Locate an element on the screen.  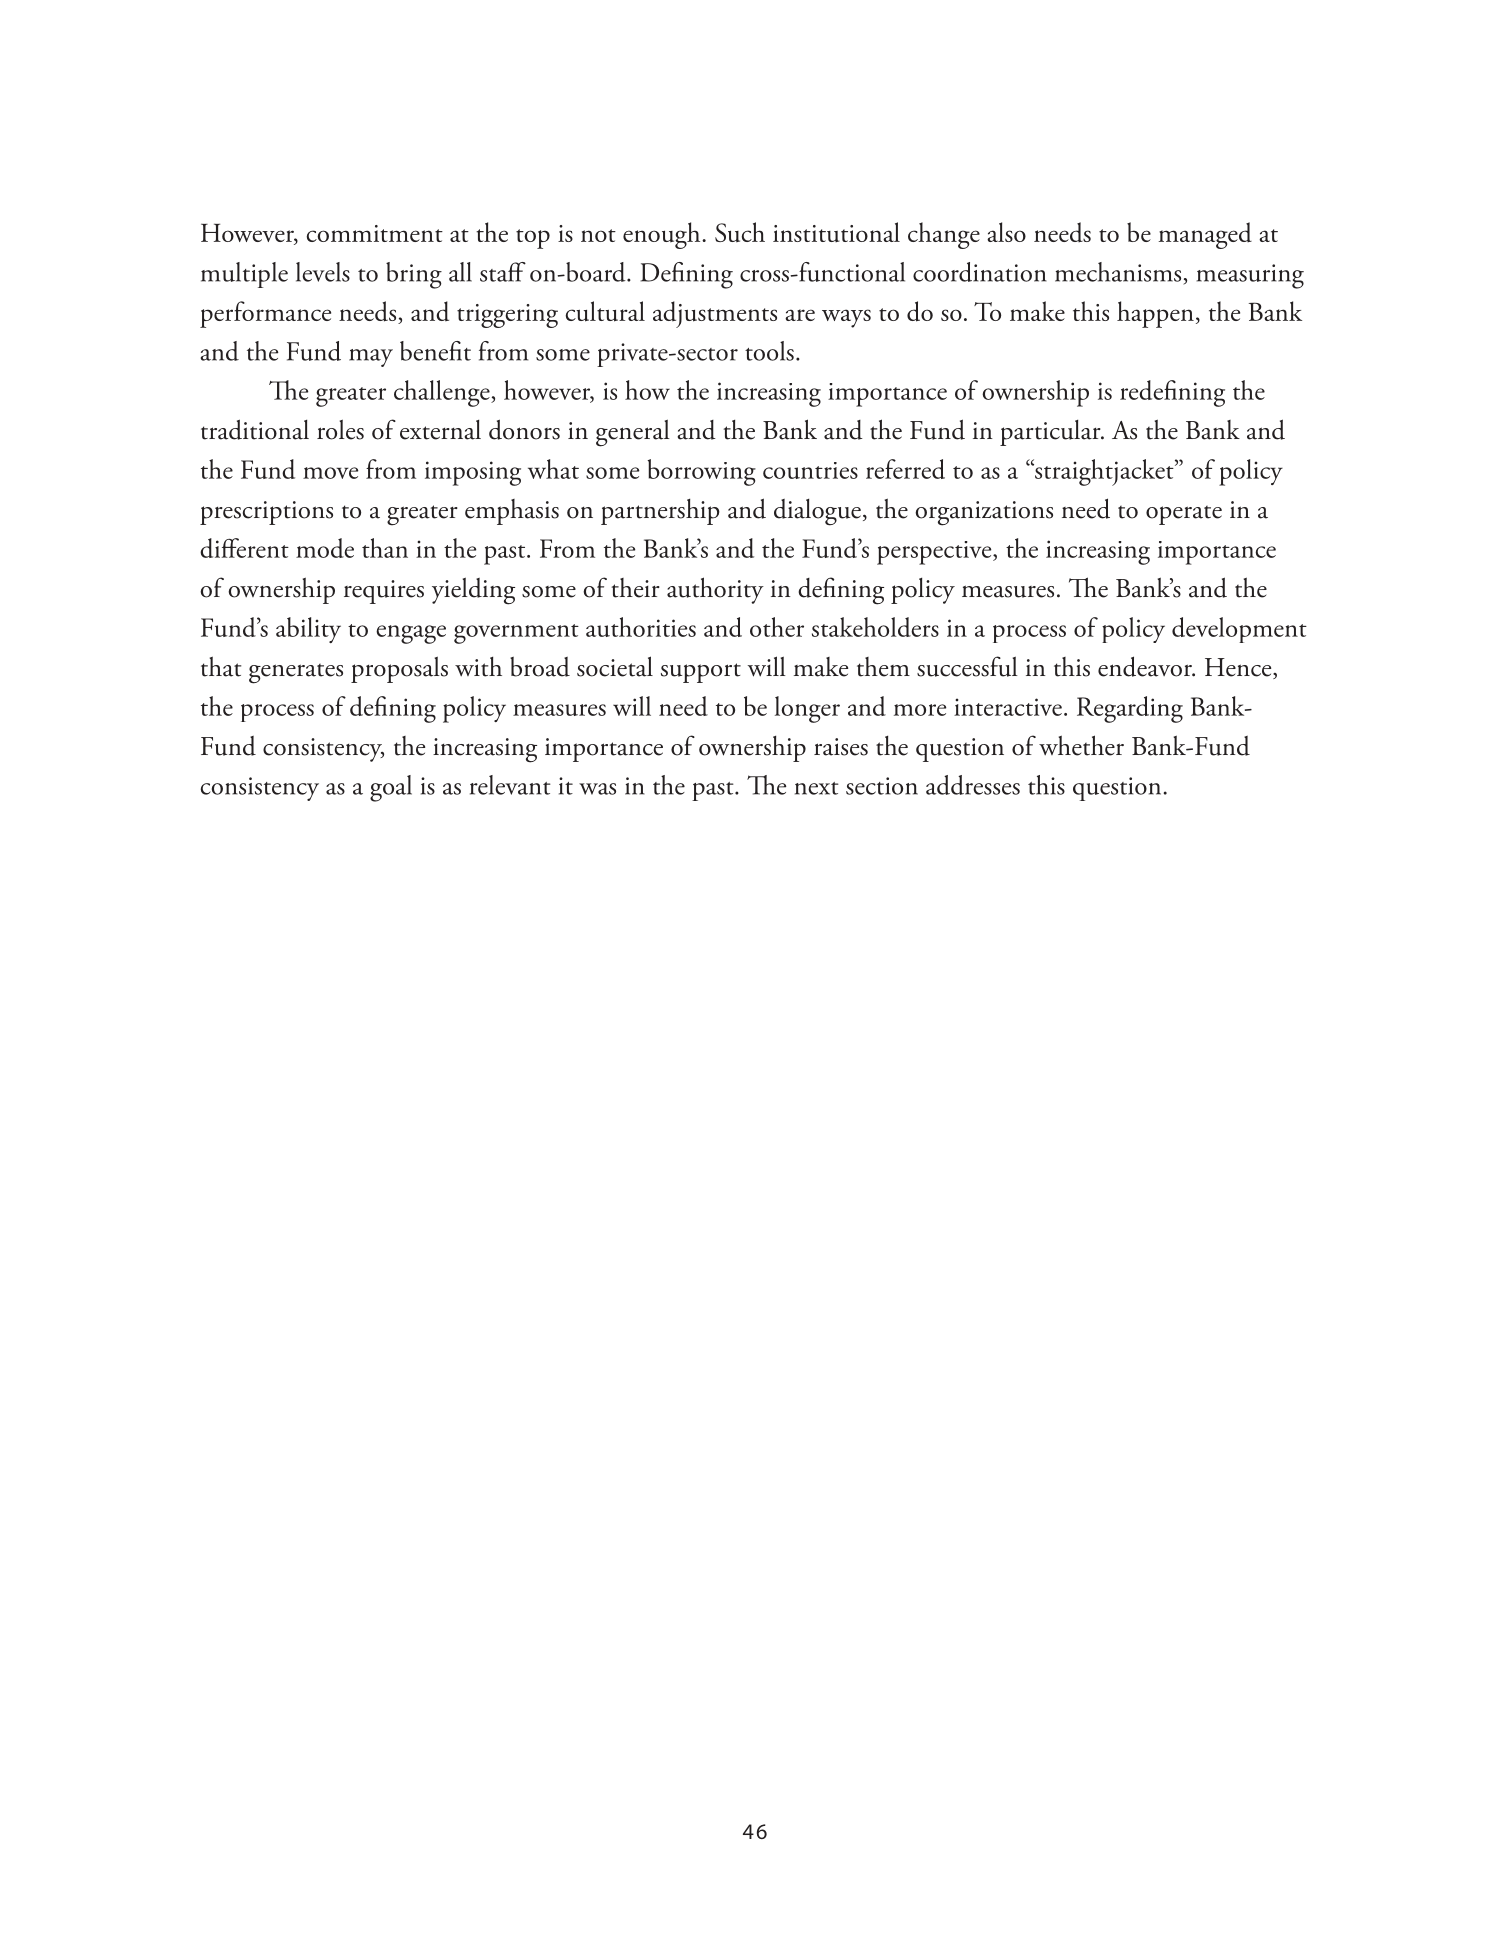
commitment is located at coordinates (375, 233).
